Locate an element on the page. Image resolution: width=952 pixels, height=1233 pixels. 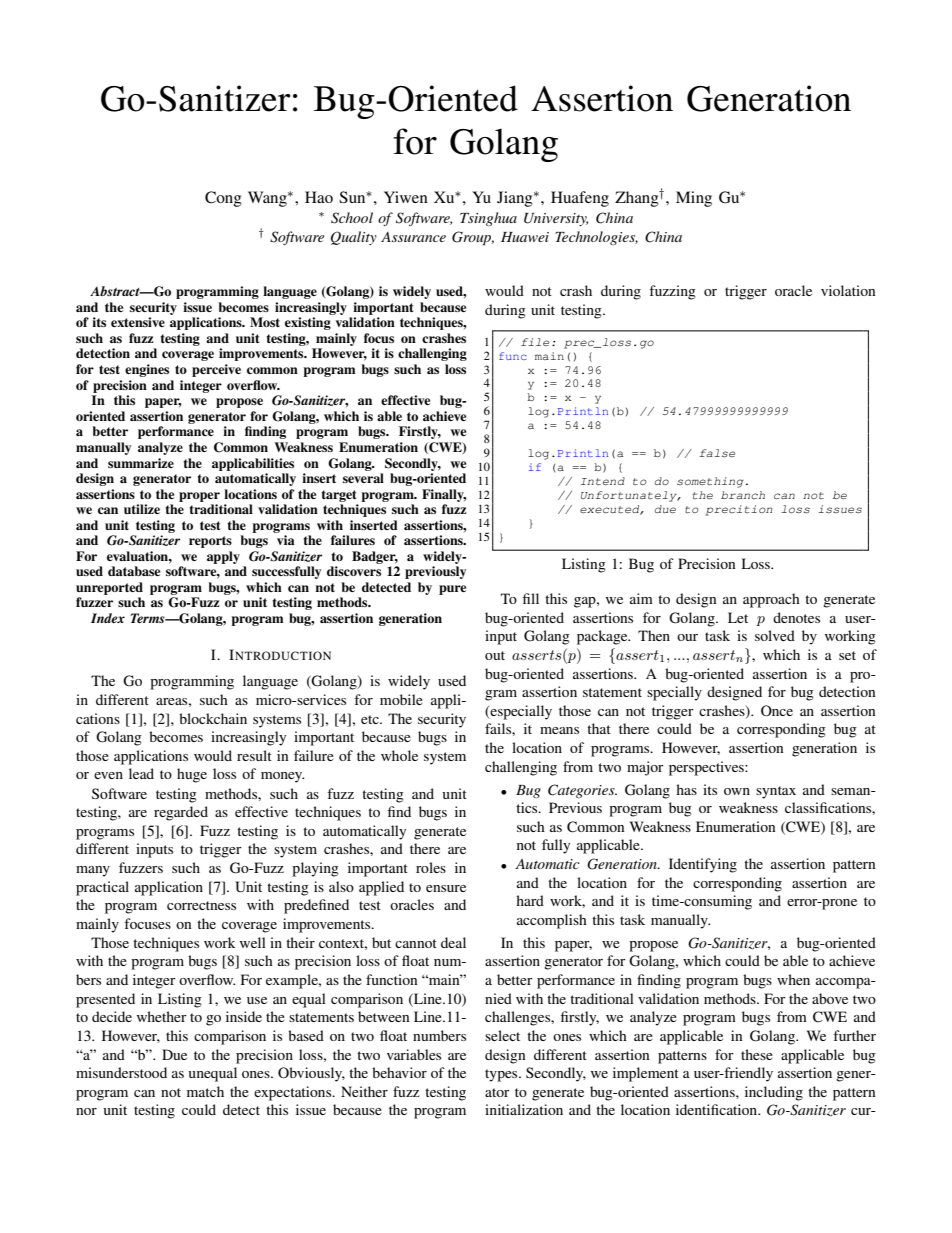
violation is located at coordinates (848, 290).
